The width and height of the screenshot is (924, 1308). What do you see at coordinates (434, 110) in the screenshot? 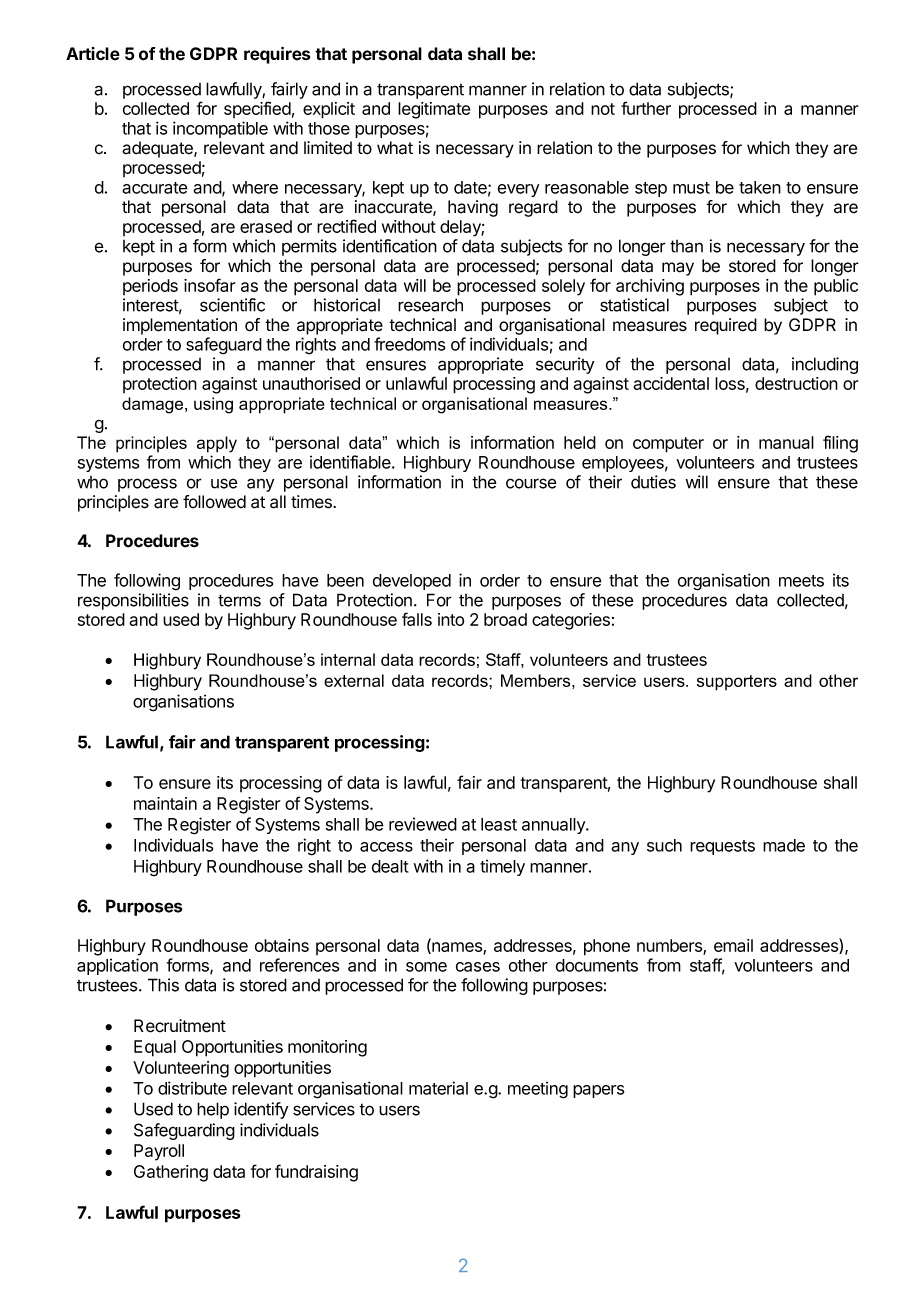
I see `legitimate` at bounding box center [434, 110].
